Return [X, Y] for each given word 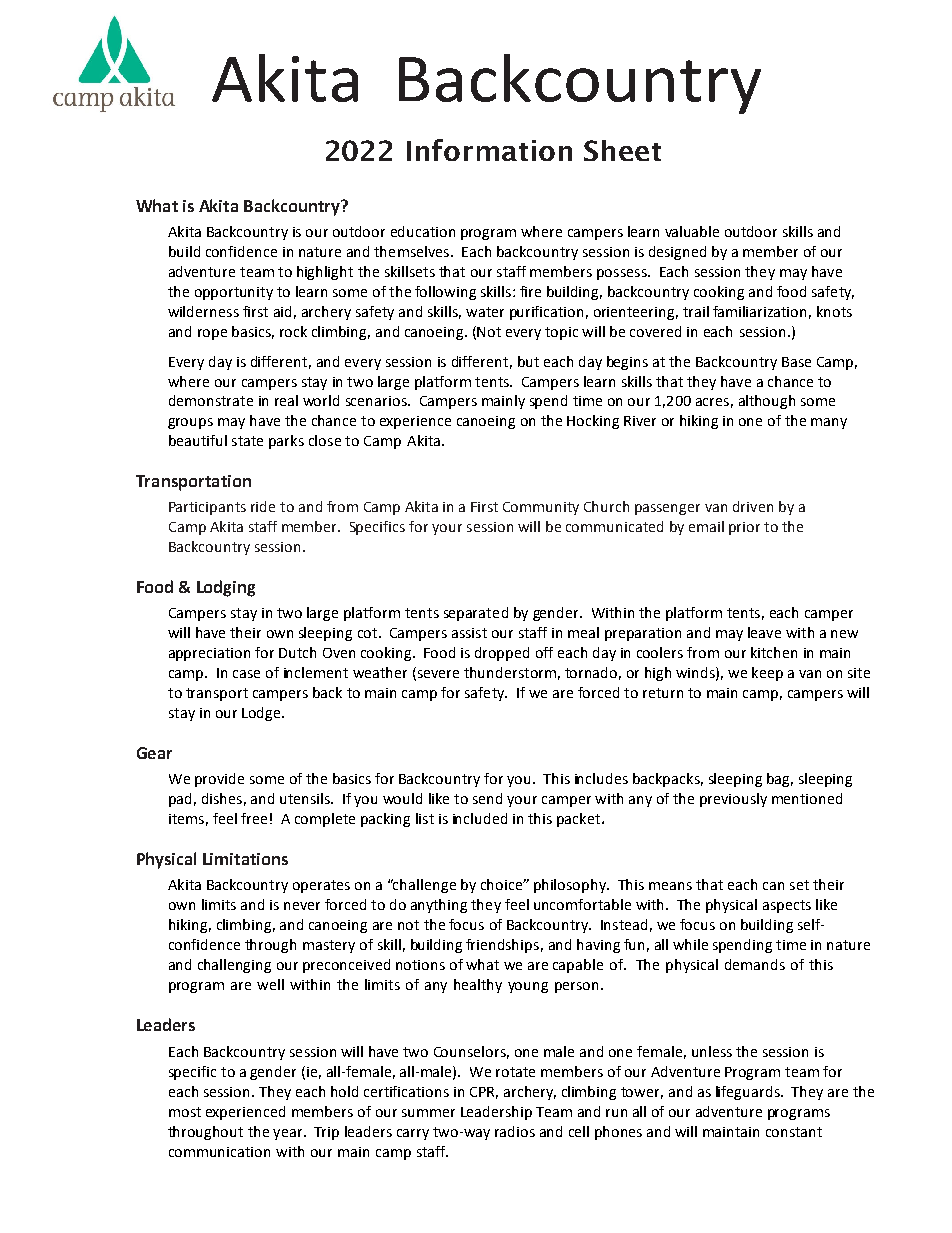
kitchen [774, 652]
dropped [502, 654]
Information [489, 150]
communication [219, 1152]
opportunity [234, 293]
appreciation [209, 654]
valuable [692, 231]
